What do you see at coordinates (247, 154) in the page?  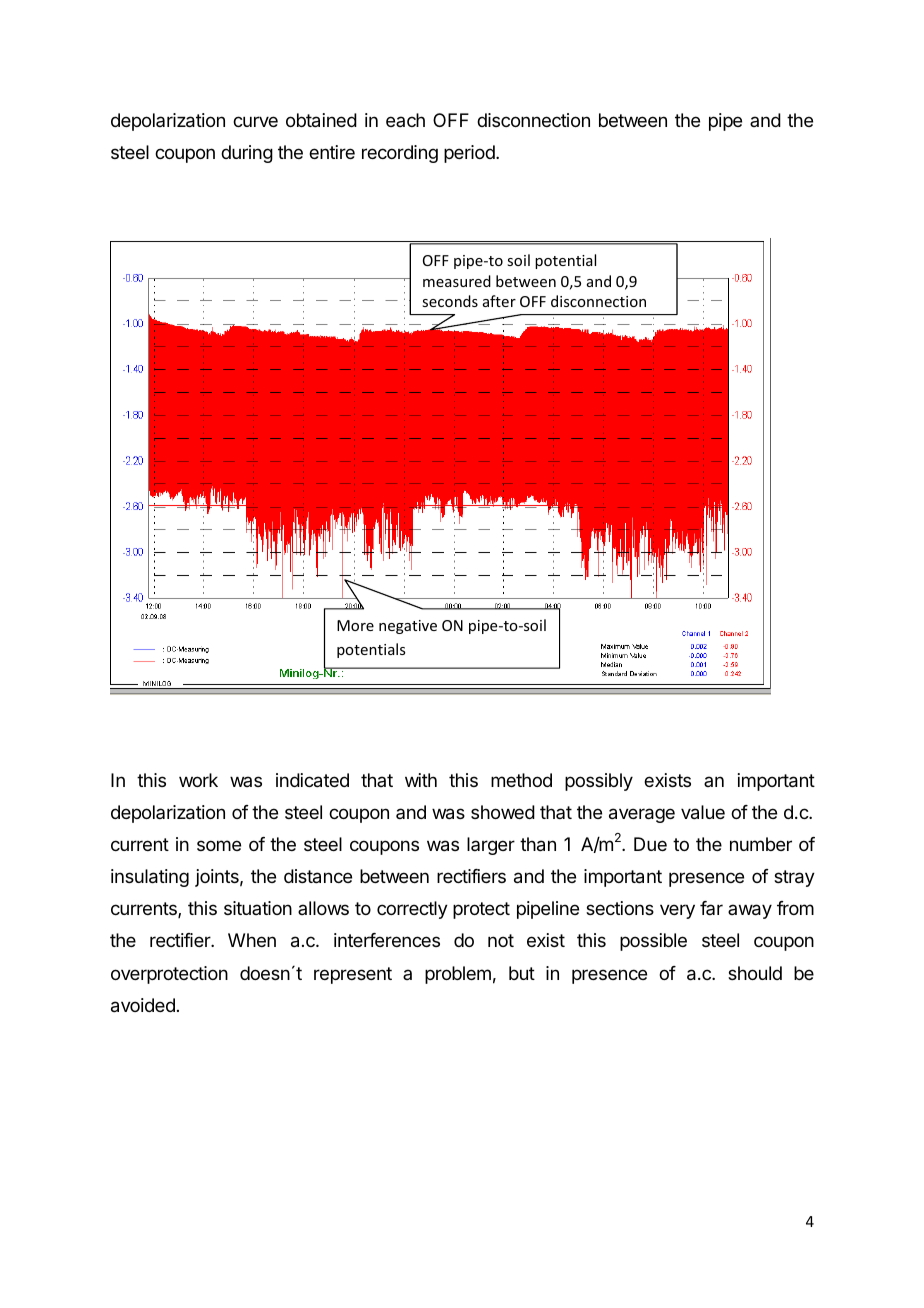 I see `during` at bounding box center [247, 154].
